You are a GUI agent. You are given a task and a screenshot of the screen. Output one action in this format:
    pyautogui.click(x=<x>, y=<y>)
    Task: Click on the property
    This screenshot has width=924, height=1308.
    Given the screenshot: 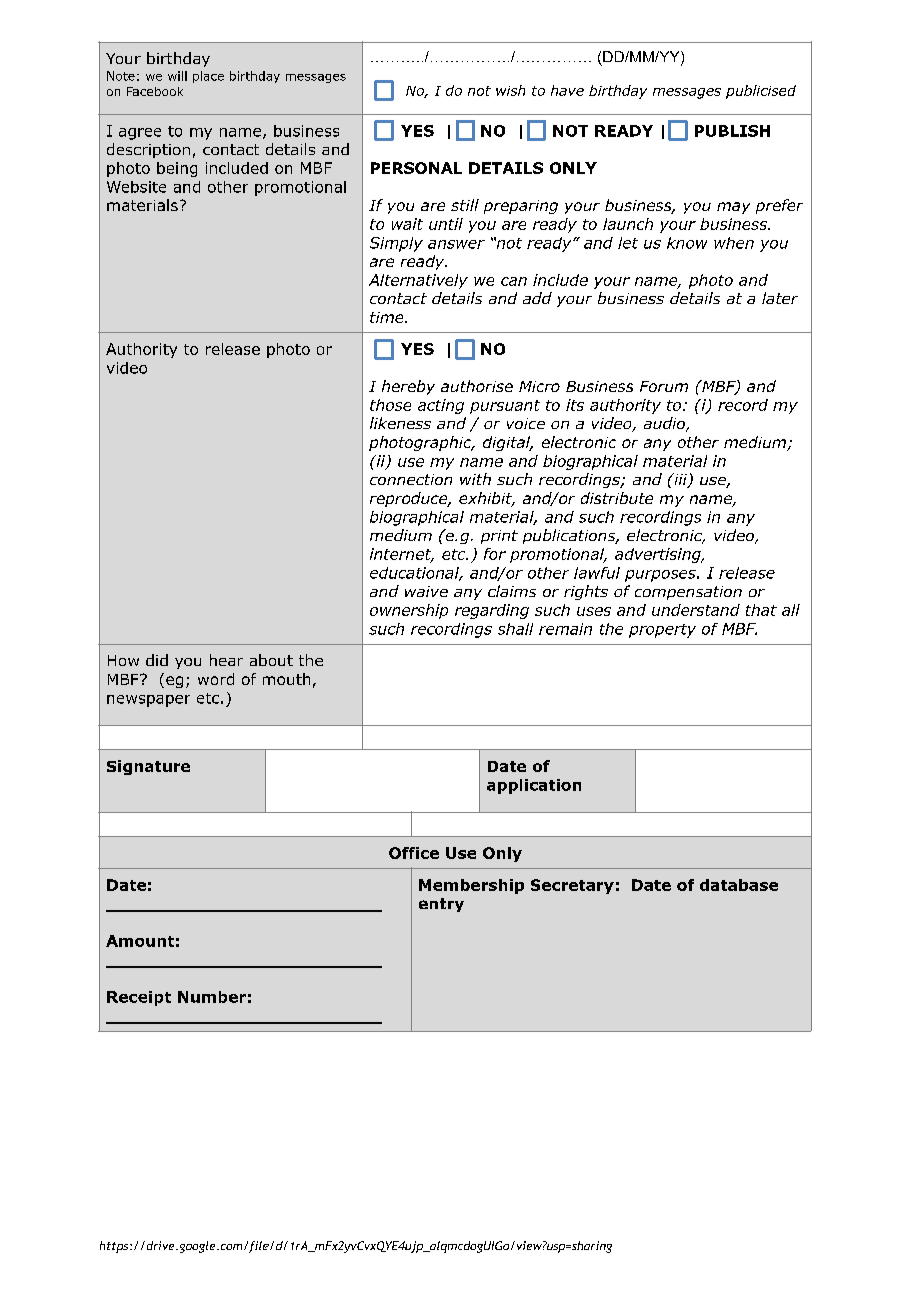 What is the action you would take?
    pyautogui.click(x=662, y=631)
